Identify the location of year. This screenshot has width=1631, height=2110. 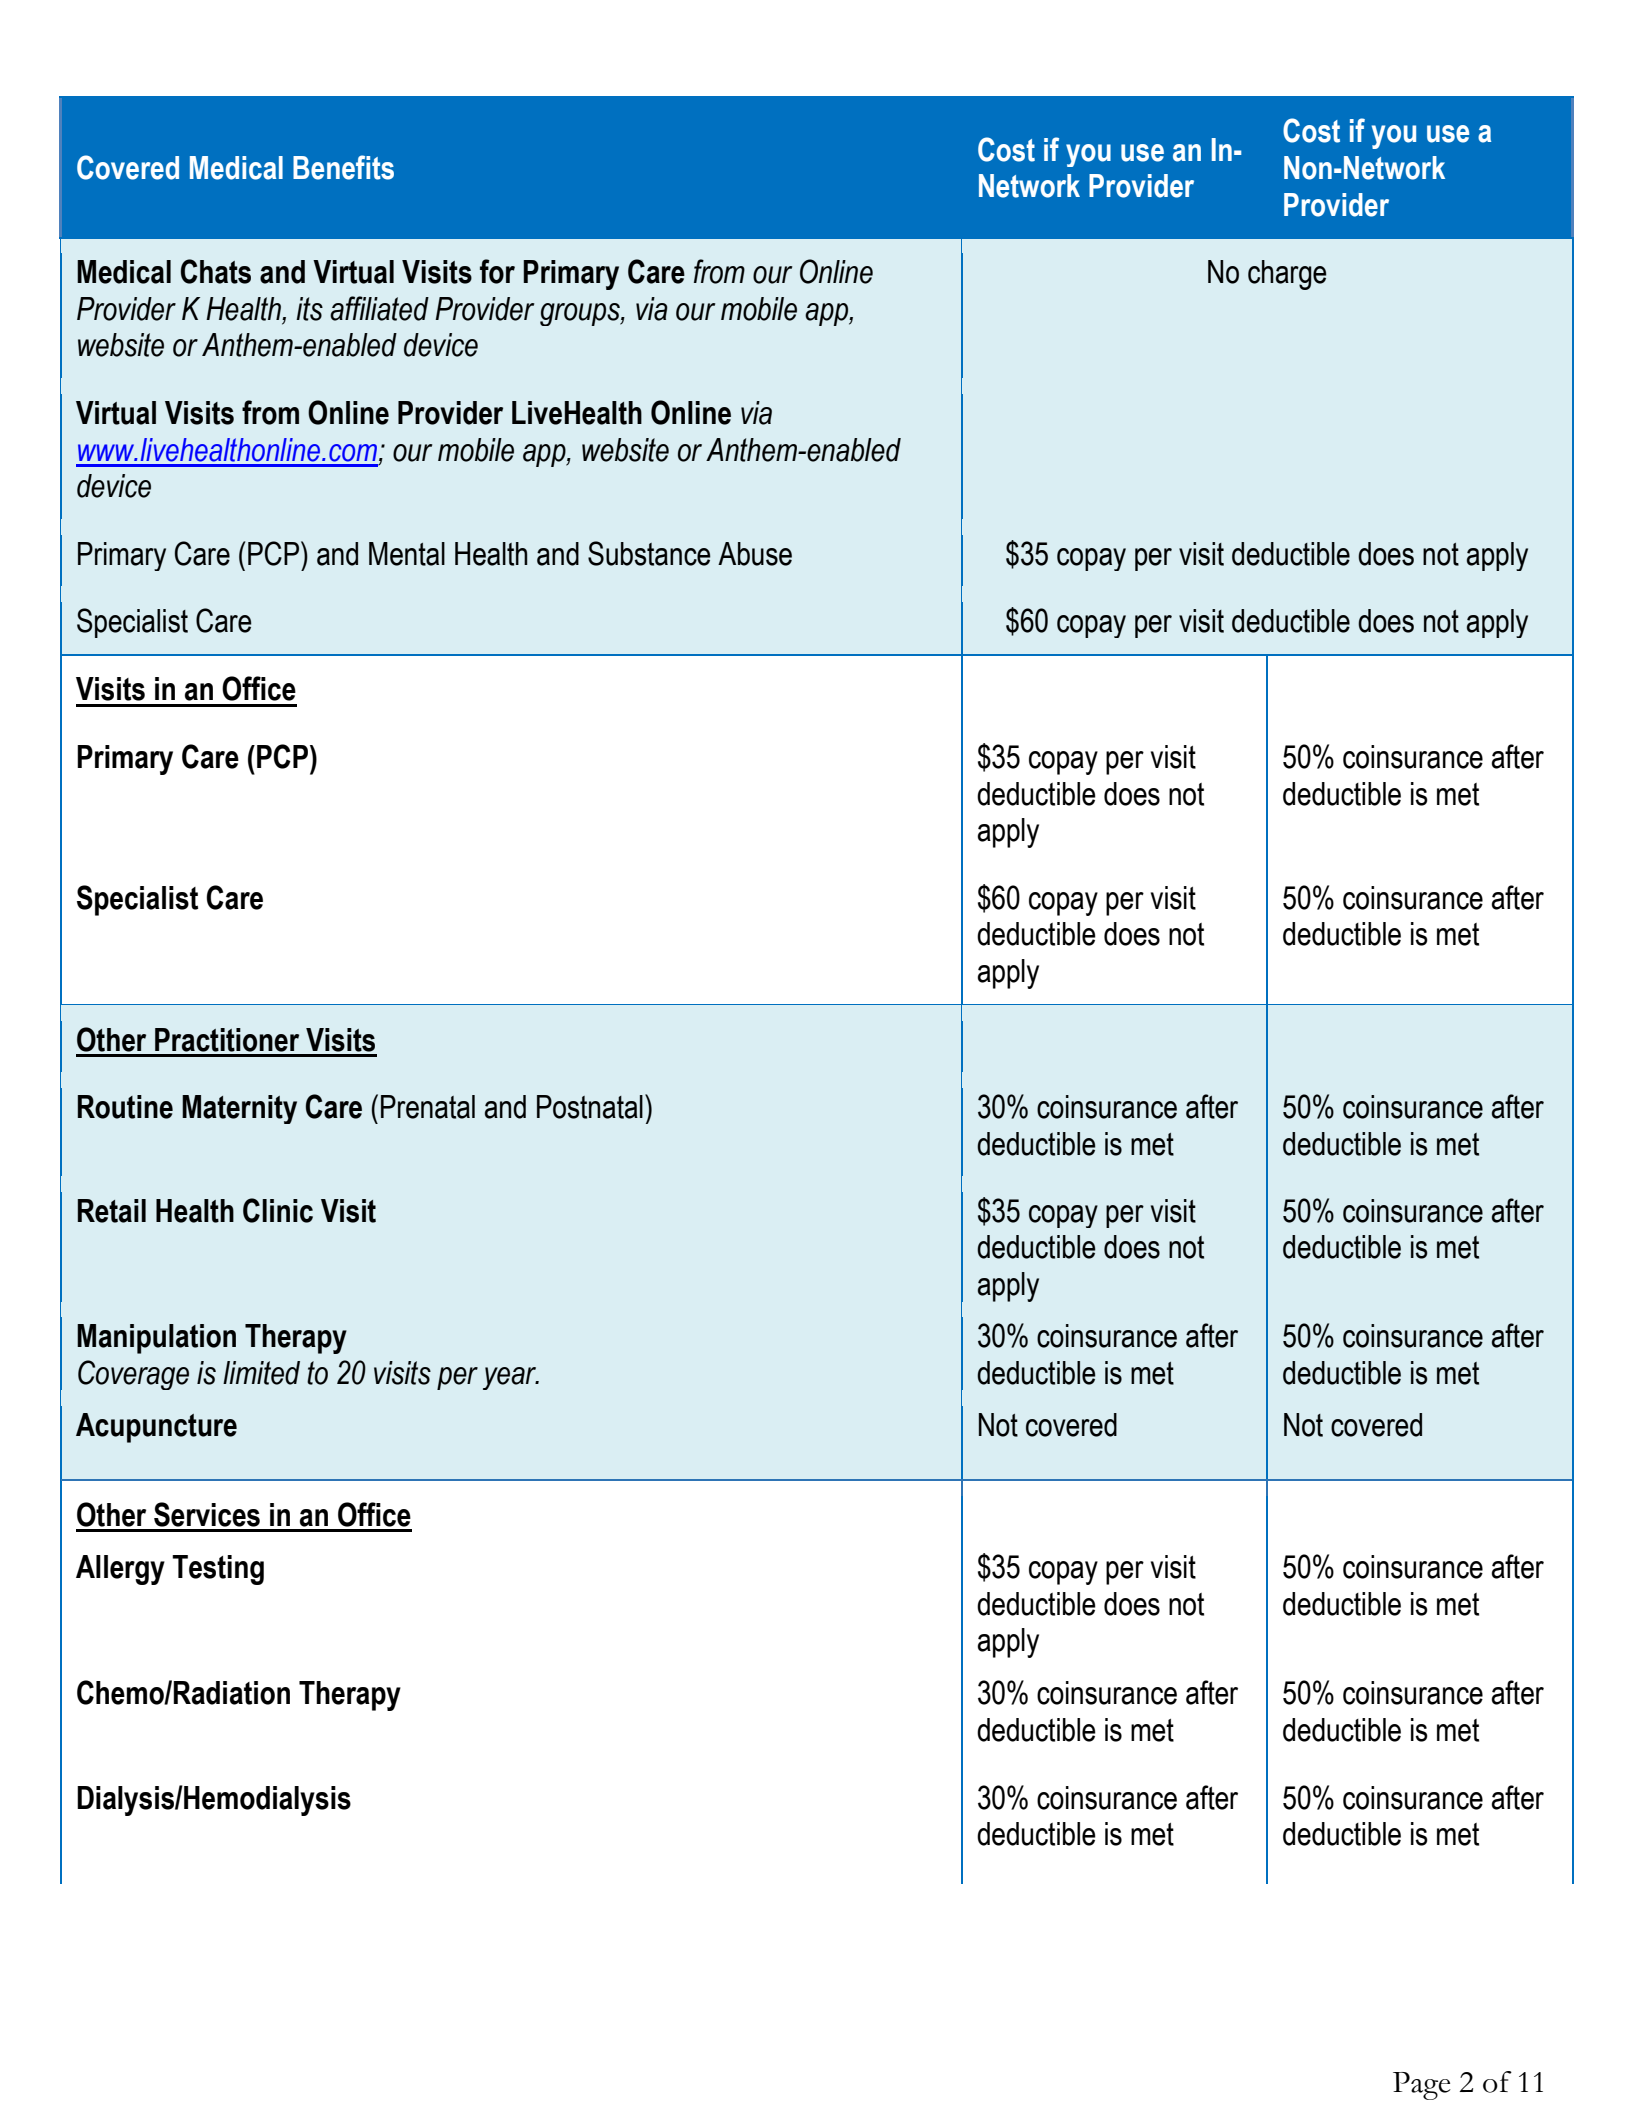
(511, 1378).
